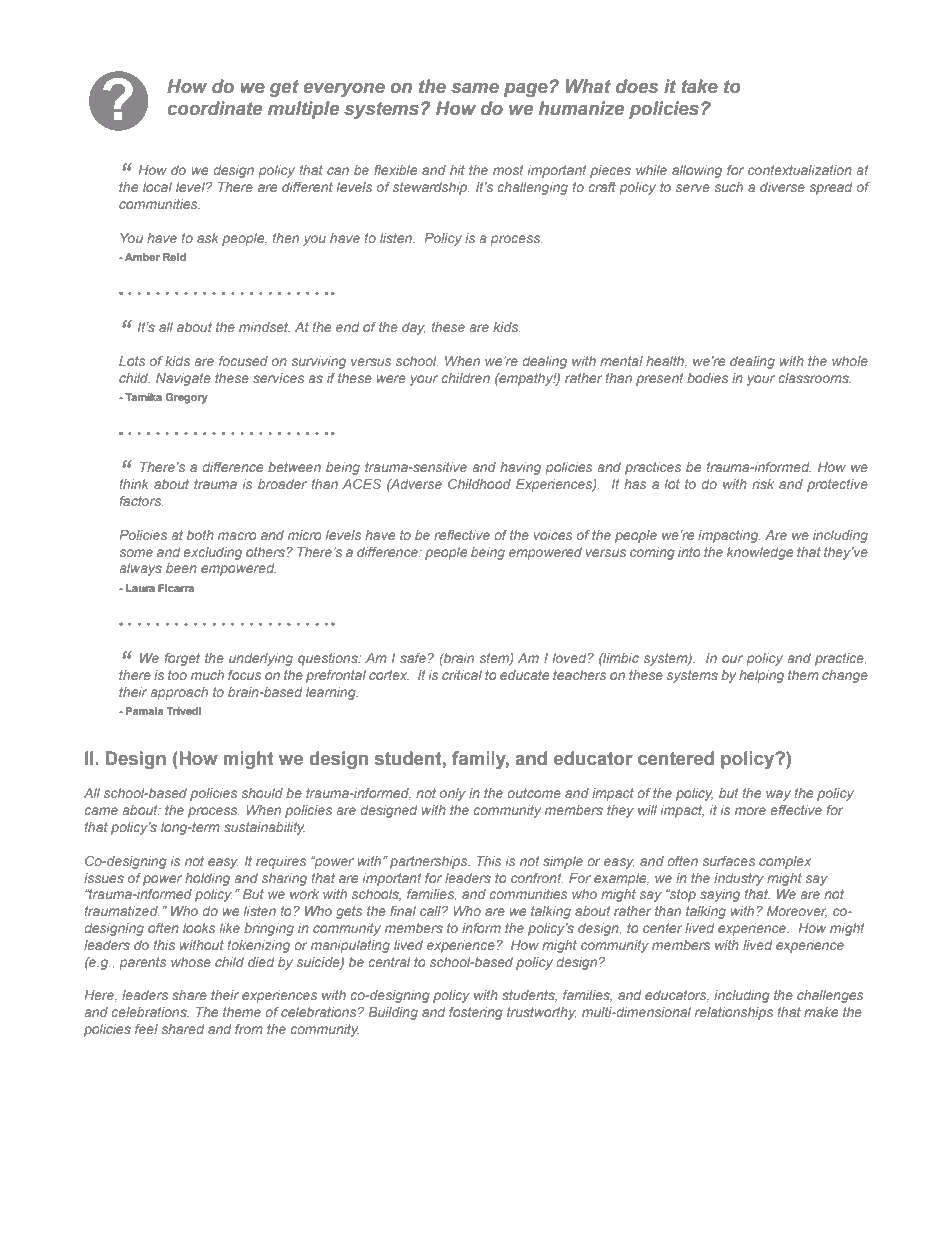 The width and height of the page is (952, 1233). What do you see at coordinates (181, 568) in the page?
I see `been` at bounding box center [181, 568].
